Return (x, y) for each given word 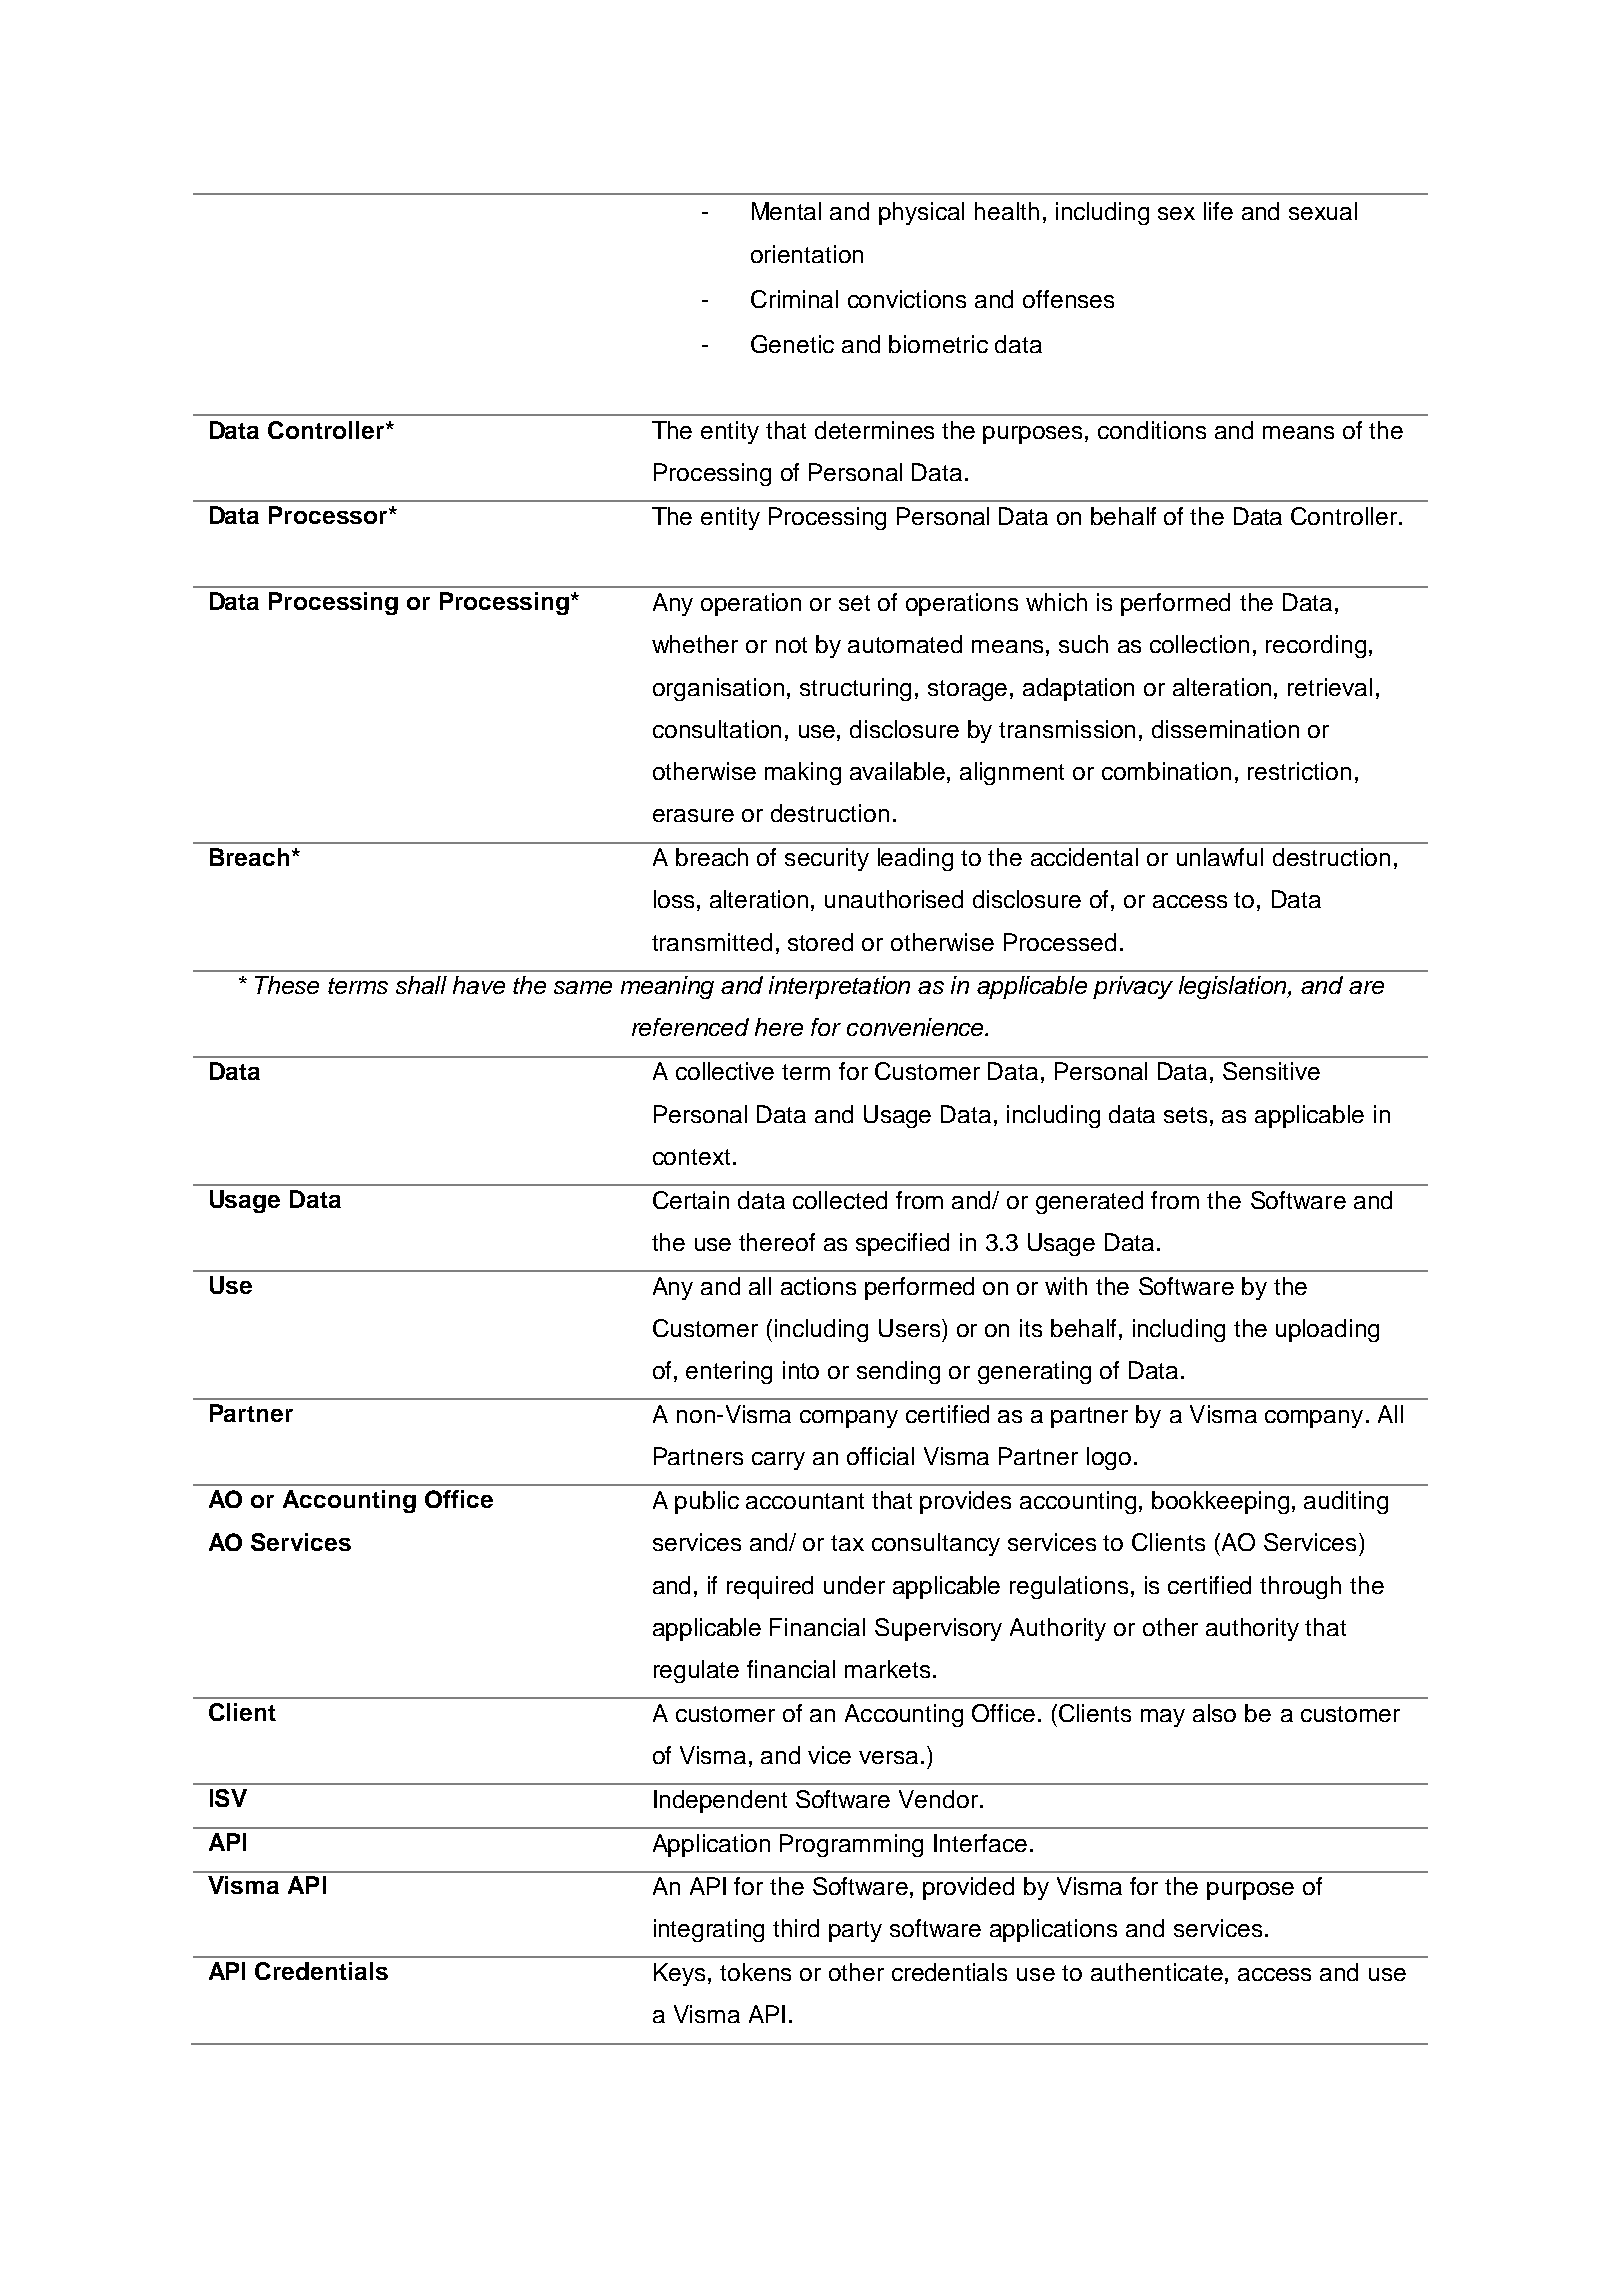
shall (421, 985)
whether (695, 644)
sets (1185, 1115)
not (791, 645)
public (707, 1502)
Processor (329, 515)
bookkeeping (1220, 1502)
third (796, 1928)
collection (1199, 644)
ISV (228, 1798)
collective (725, 1071)
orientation (807, 254)
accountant (805, 1501)
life (1218, 211)
